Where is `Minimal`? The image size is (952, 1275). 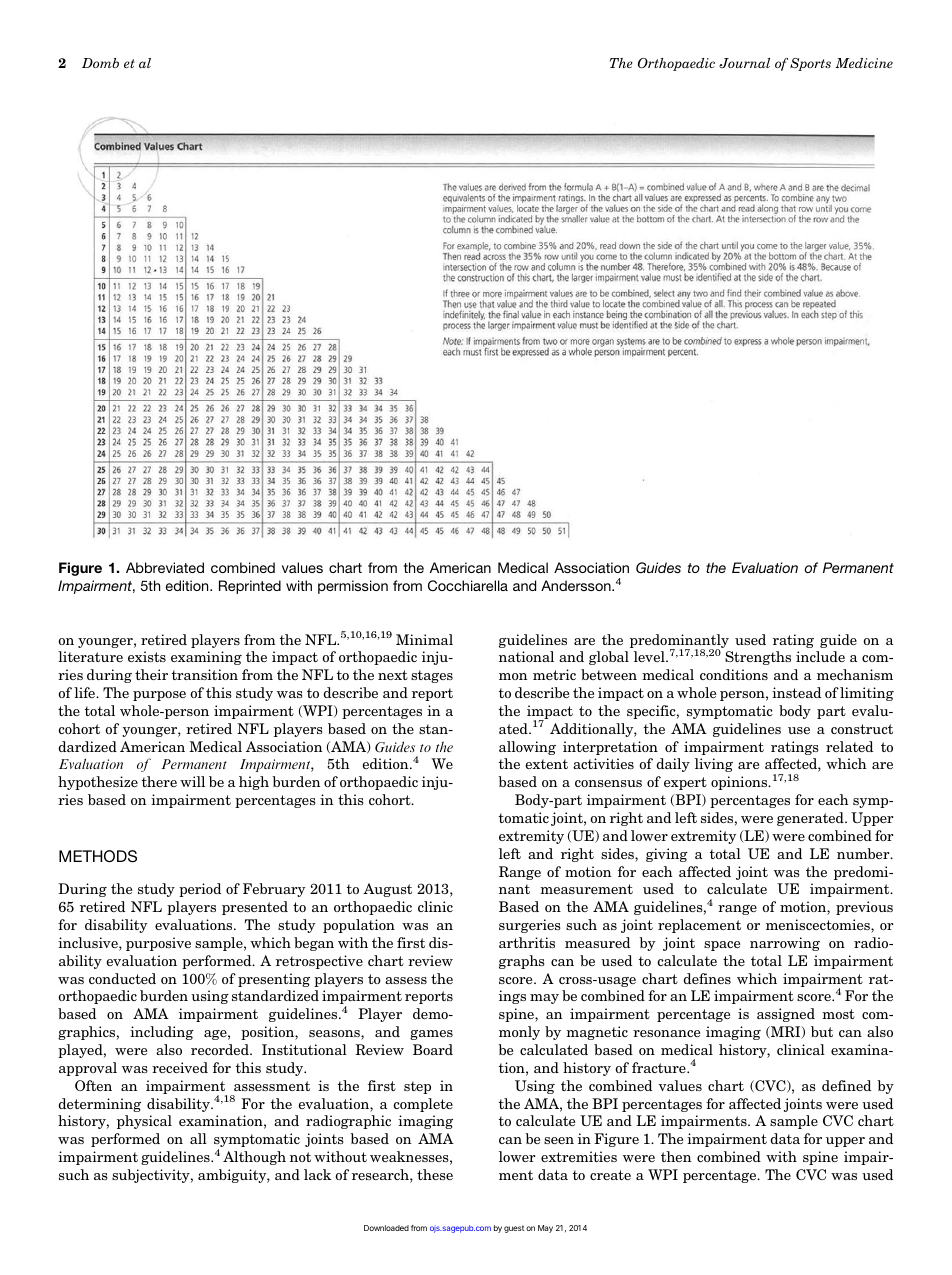
Minimal is located at coordinates (424, 639).
